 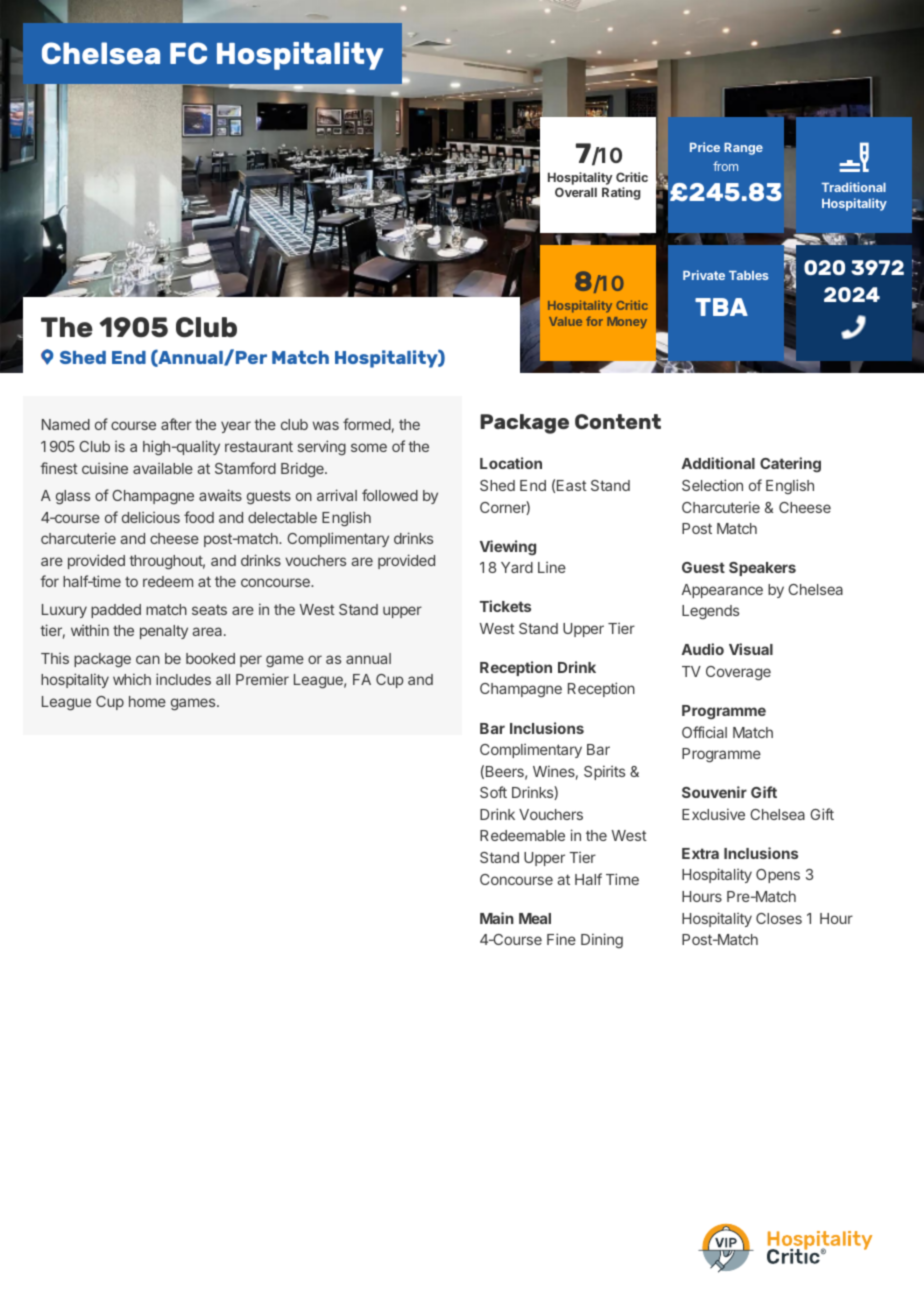 I want to click on Rating, so click(x=621, y=193).
